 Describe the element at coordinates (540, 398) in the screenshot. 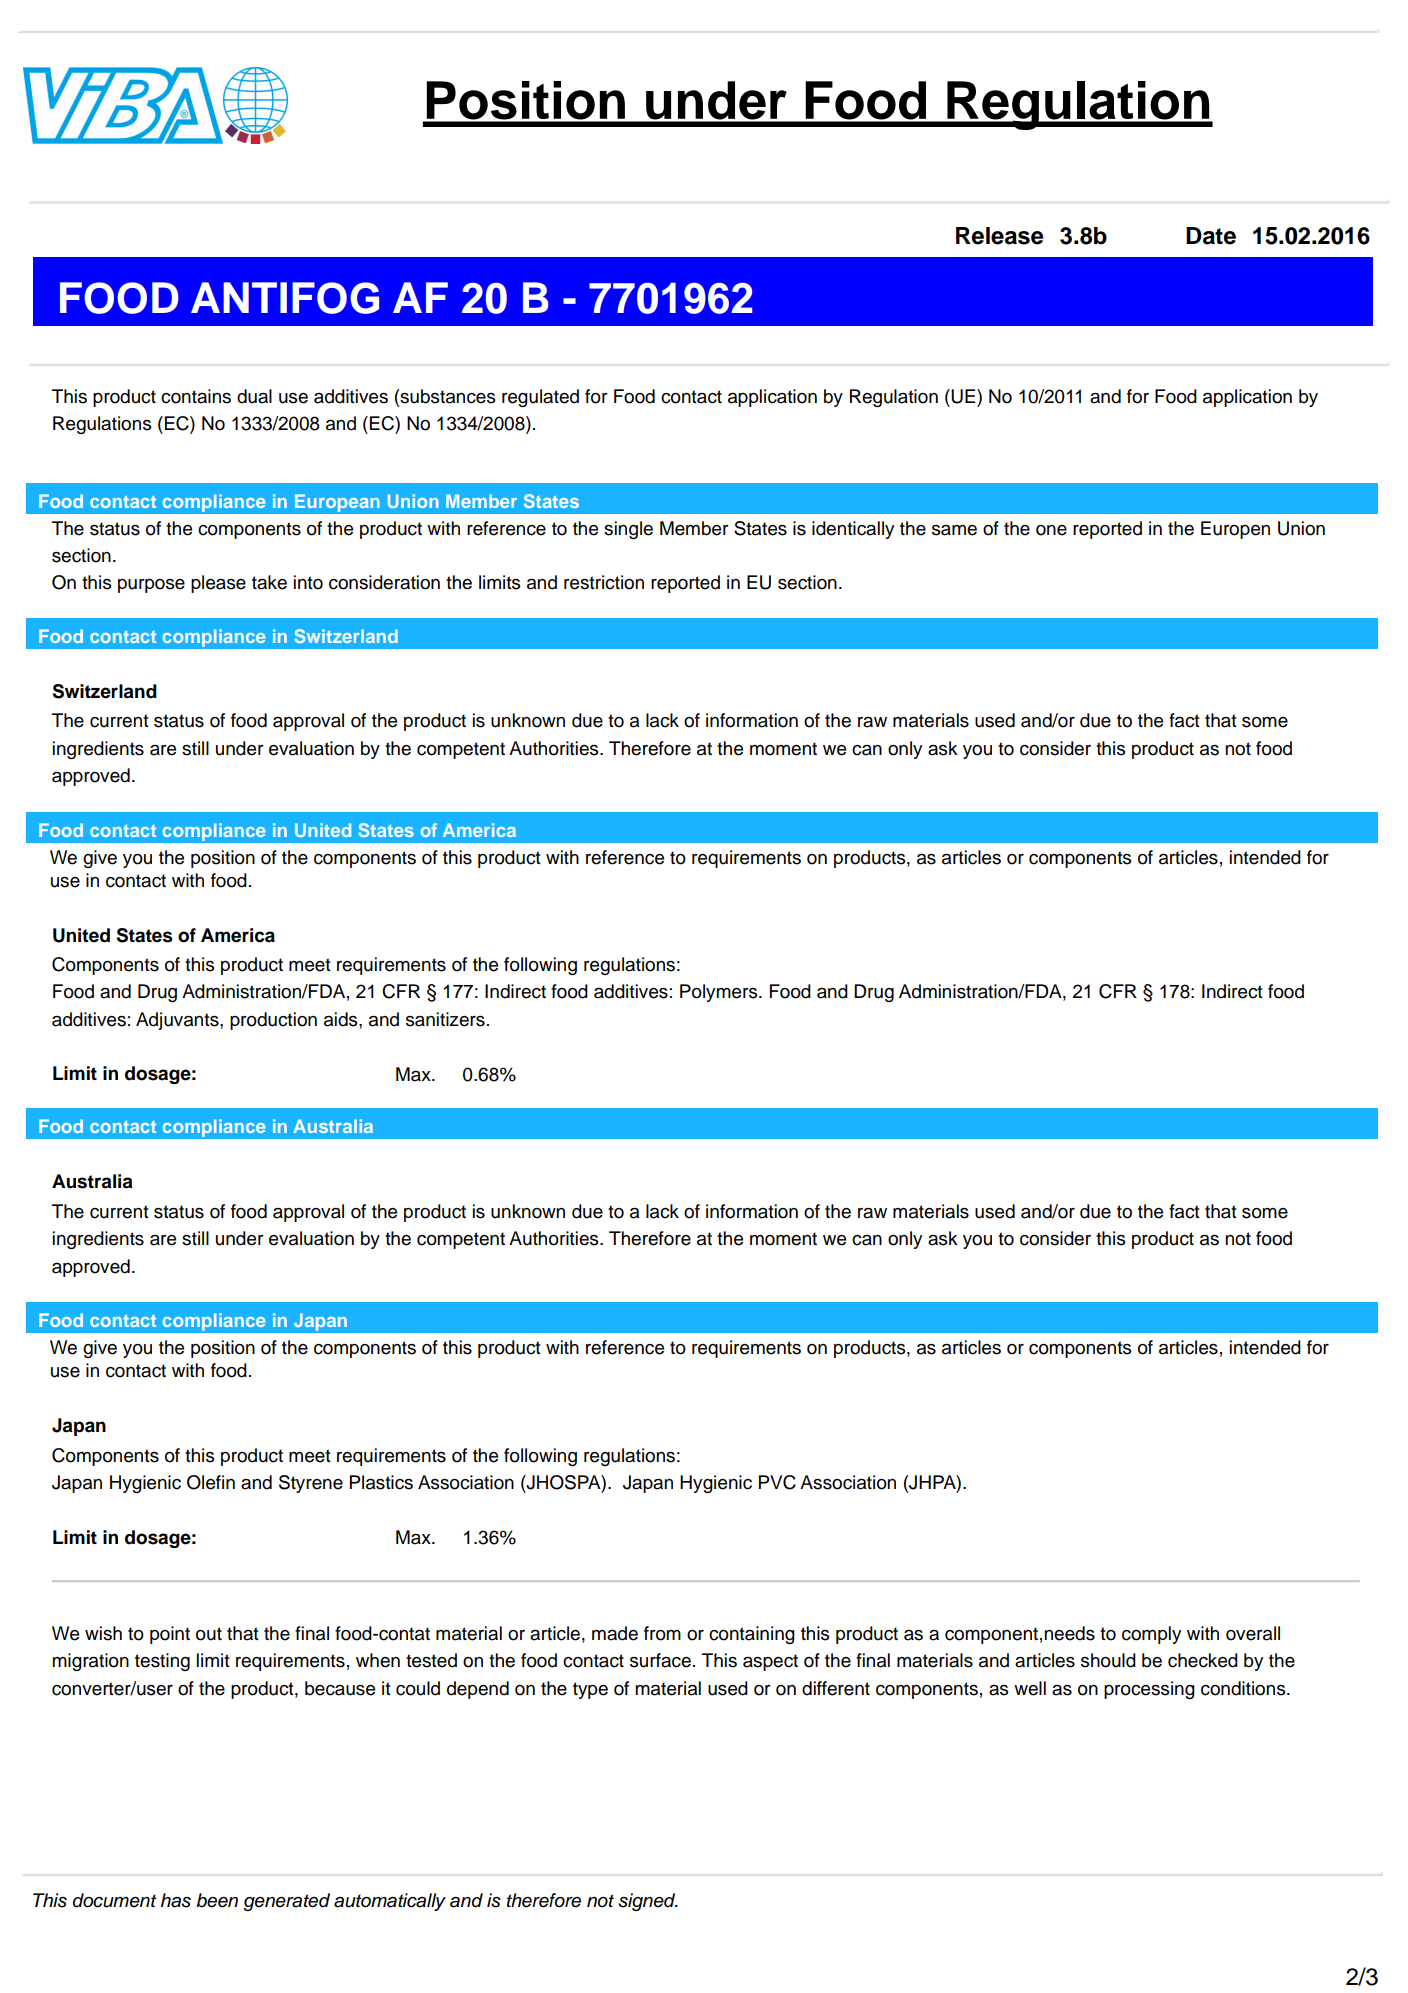

I see `regulated` at that location.
